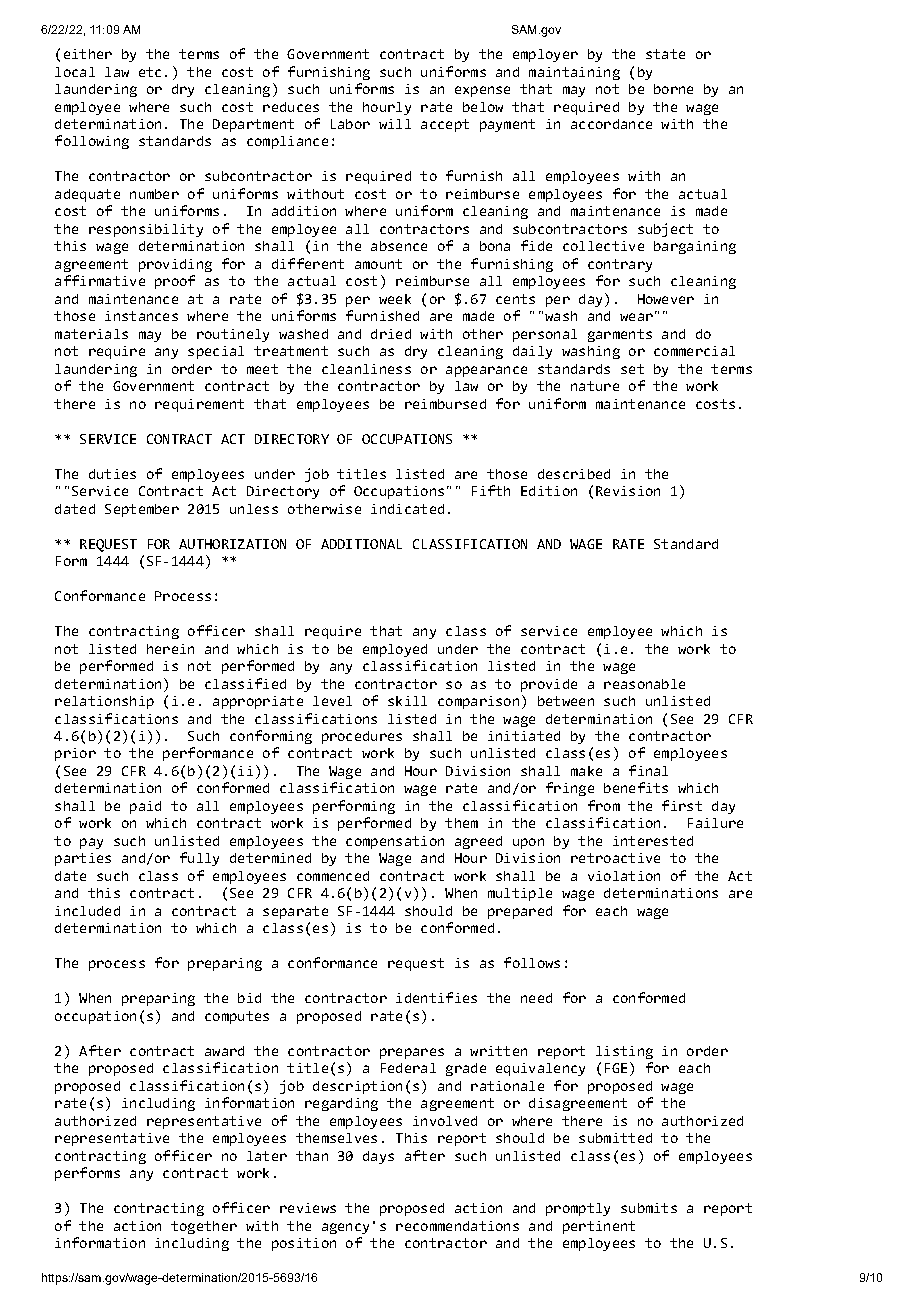 This document has width=924, height=1308. What do you see at coordinates (333, 876) in the document?
I see `commenced` at bounding box center [333, 876].
